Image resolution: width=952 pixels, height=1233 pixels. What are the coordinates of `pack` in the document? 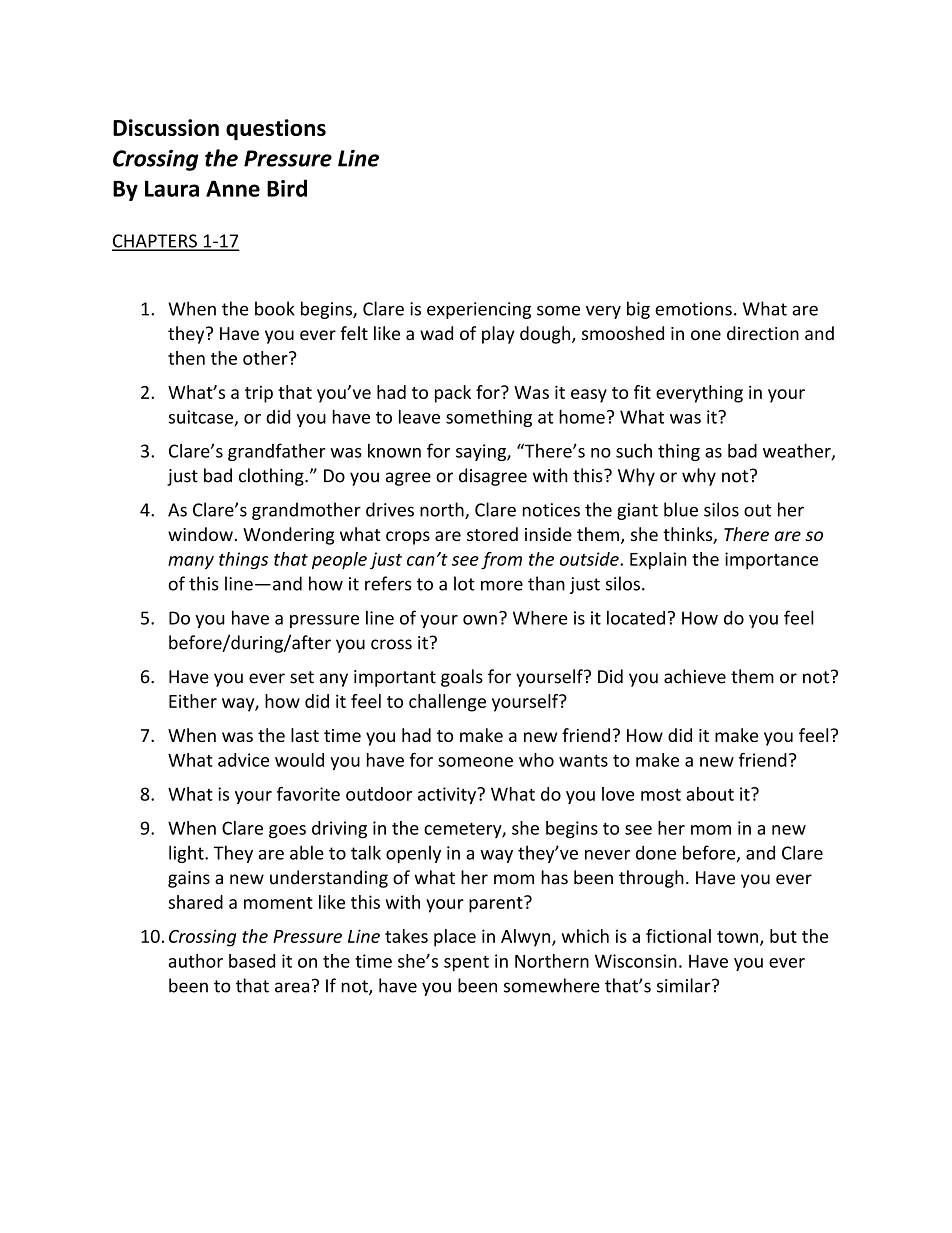 It's located at (453, 394).
